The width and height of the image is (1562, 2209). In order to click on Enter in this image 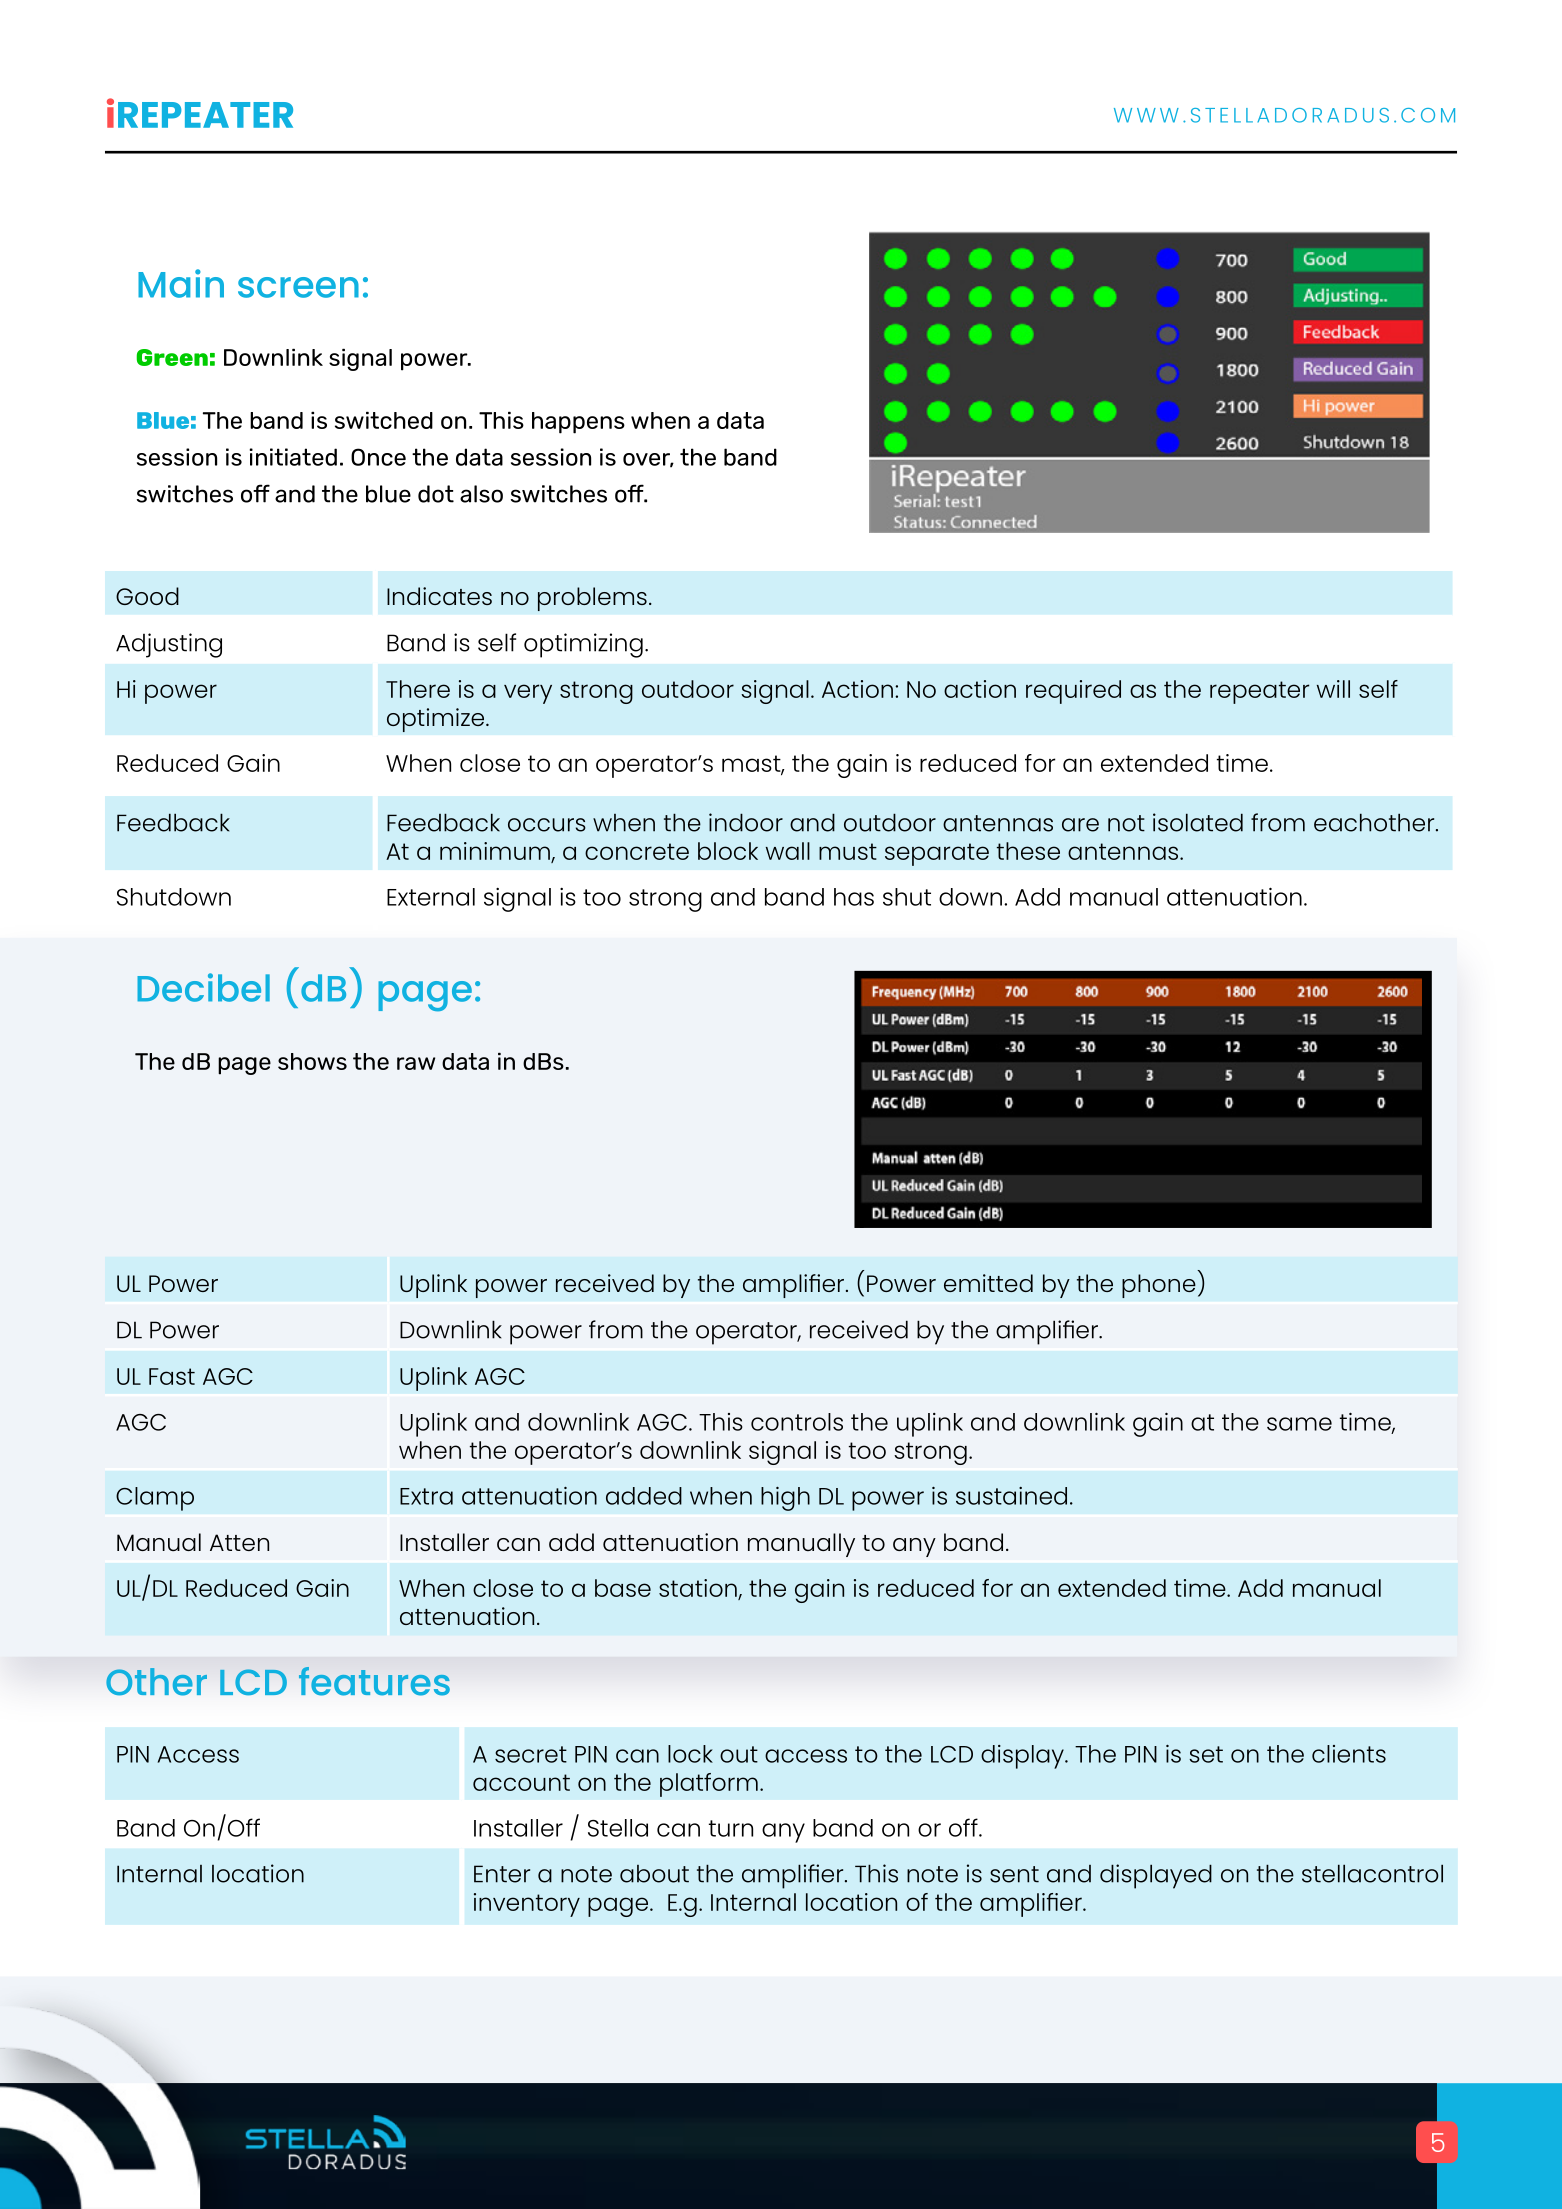, I will do `click(502, 1874)`.
